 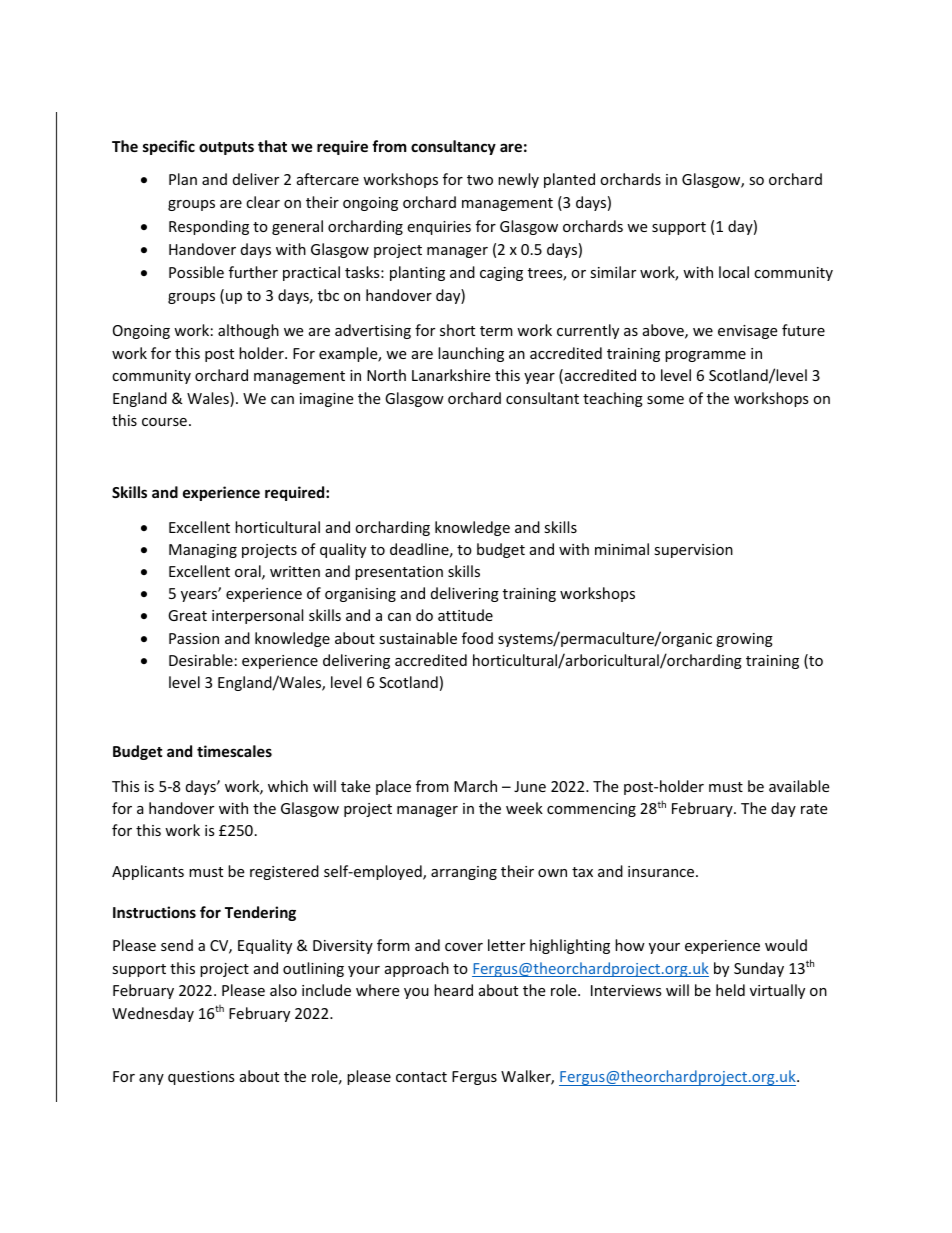 What do you see at coordinates (226, 148) in the screenshot?
I see `outputs` at bounding box center [226, 148].
